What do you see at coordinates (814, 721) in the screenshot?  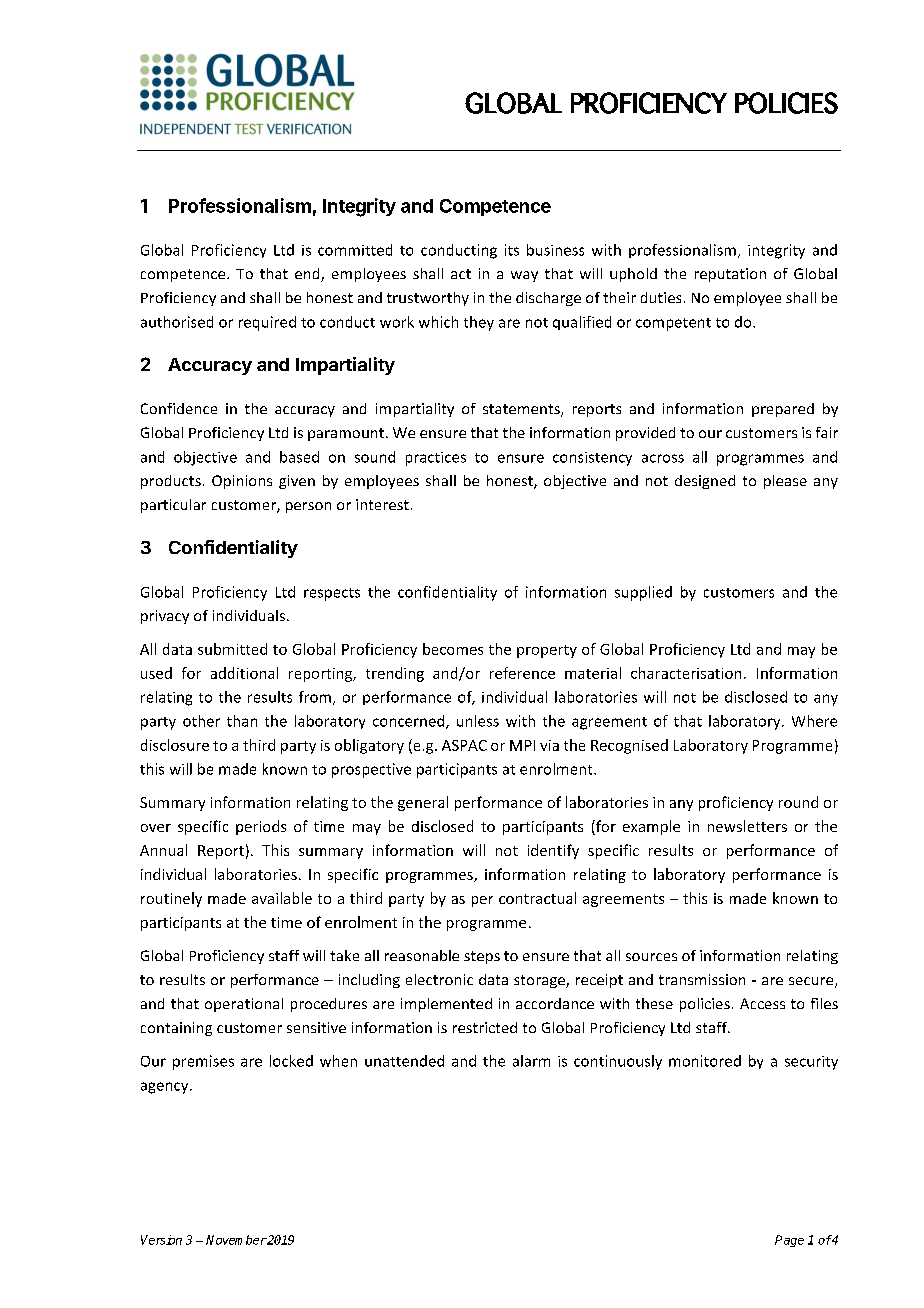 I see `Where` at bounding box center [814, 721].
